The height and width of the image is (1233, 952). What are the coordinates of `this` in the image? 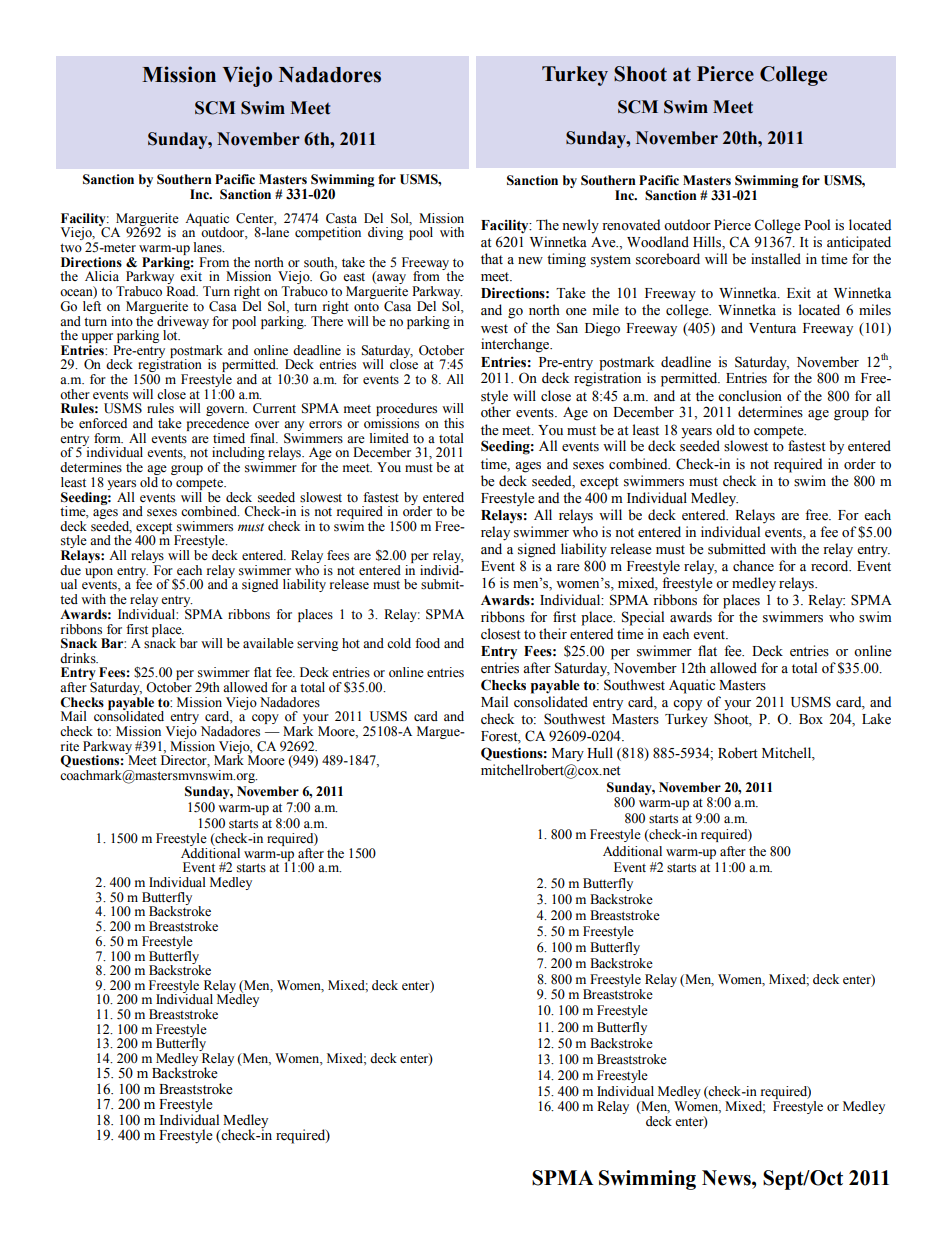 It's located at (454, 423).
